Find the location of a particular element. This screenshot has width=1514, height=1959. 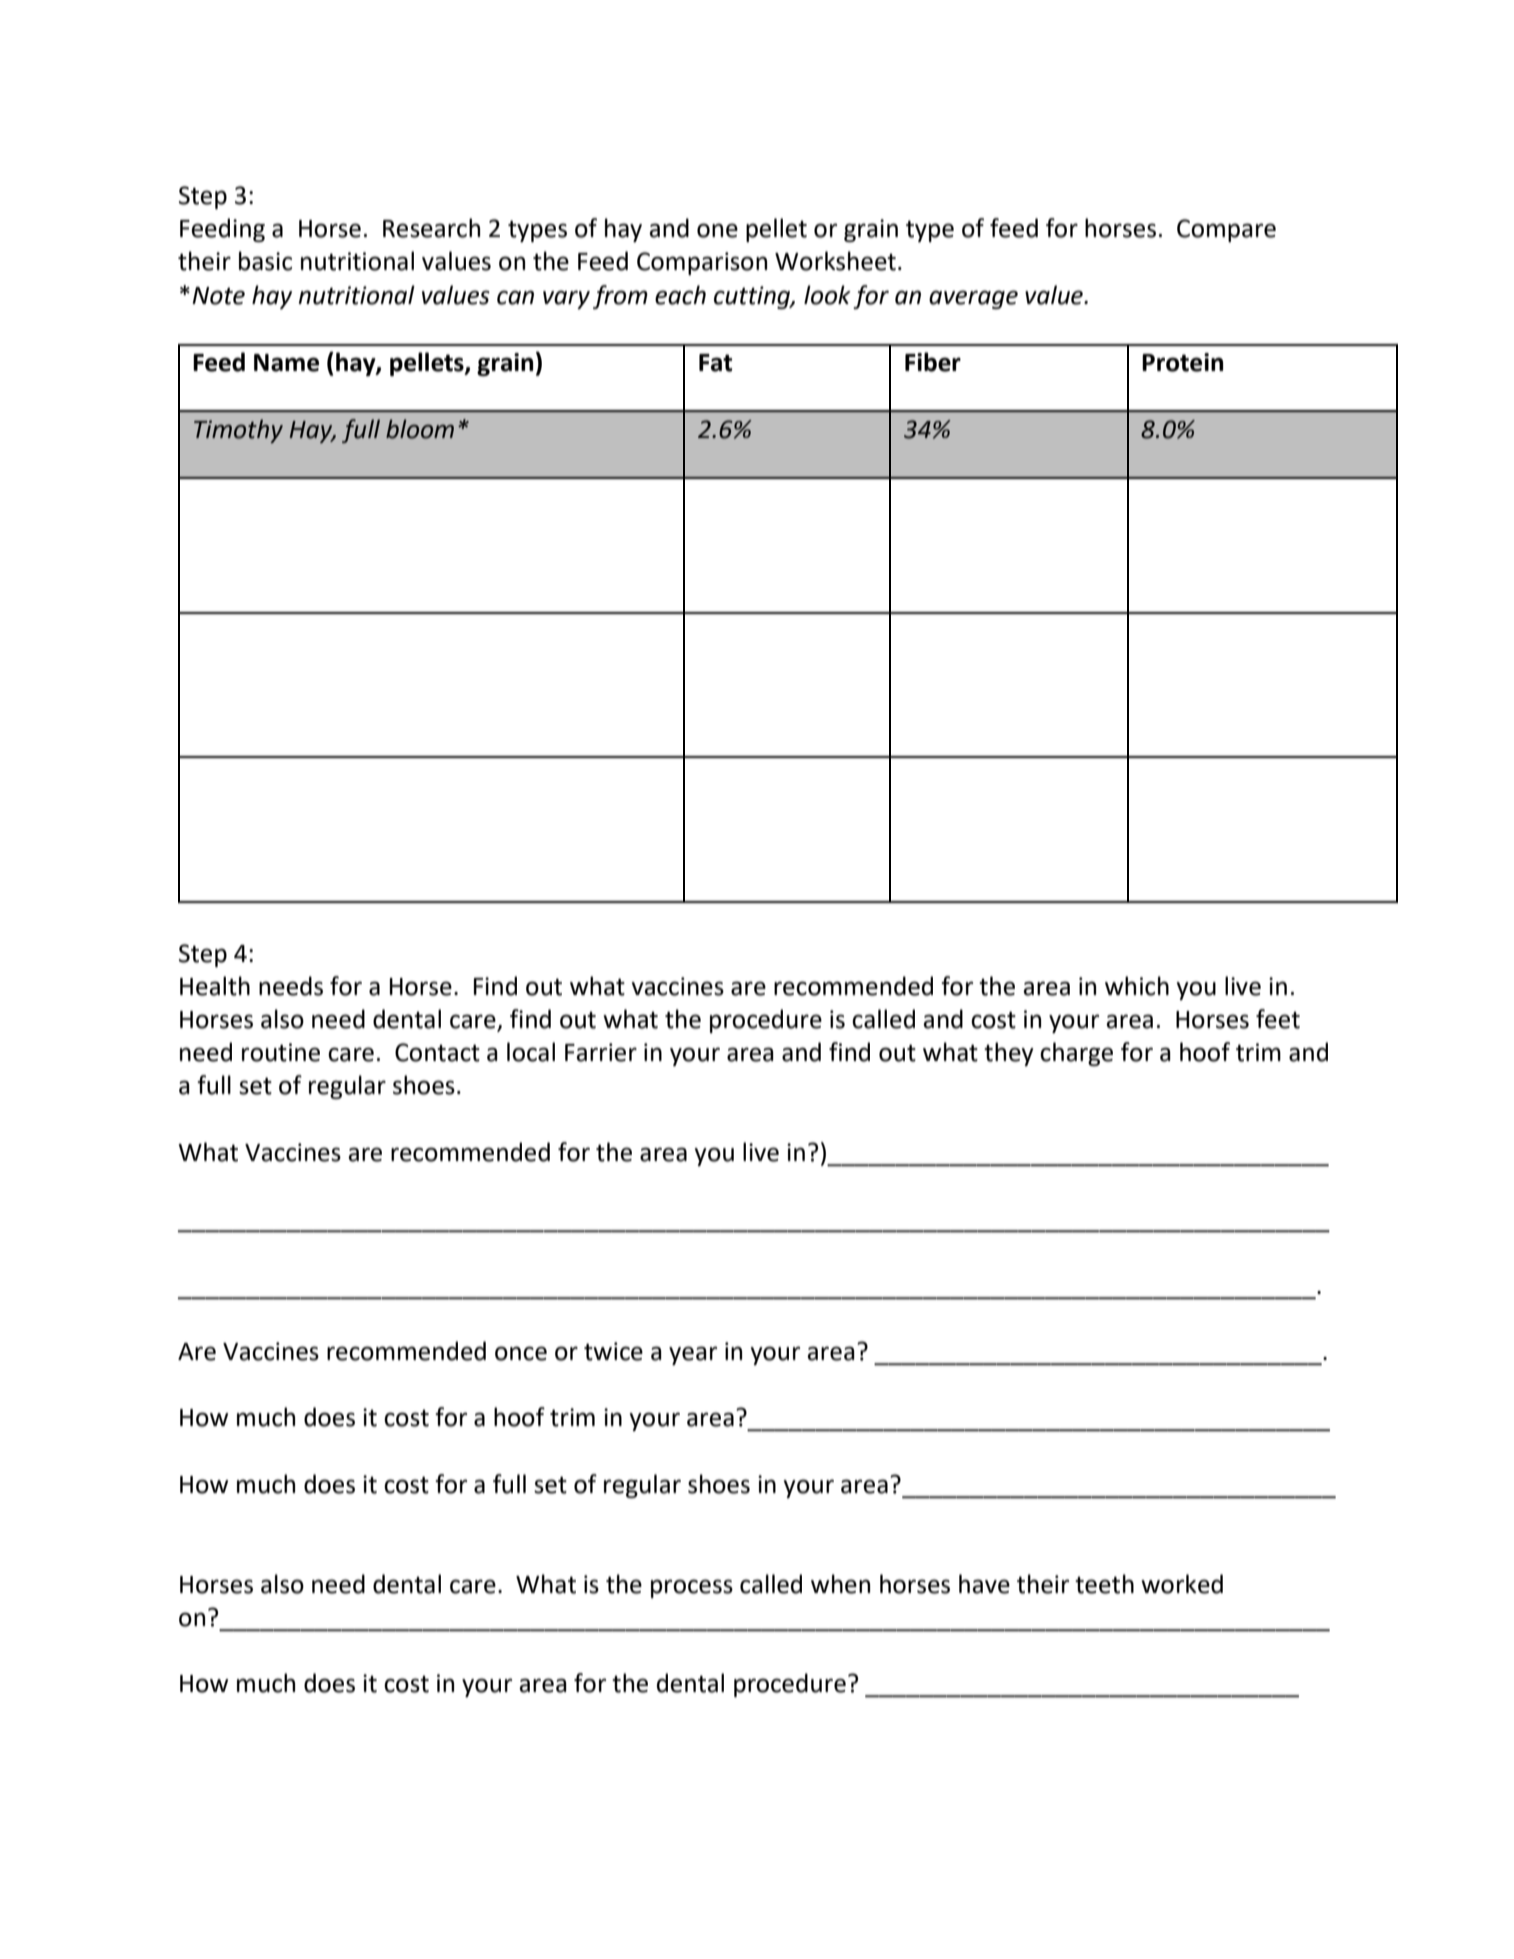

Compare is located at coordinates (1226, 230).
